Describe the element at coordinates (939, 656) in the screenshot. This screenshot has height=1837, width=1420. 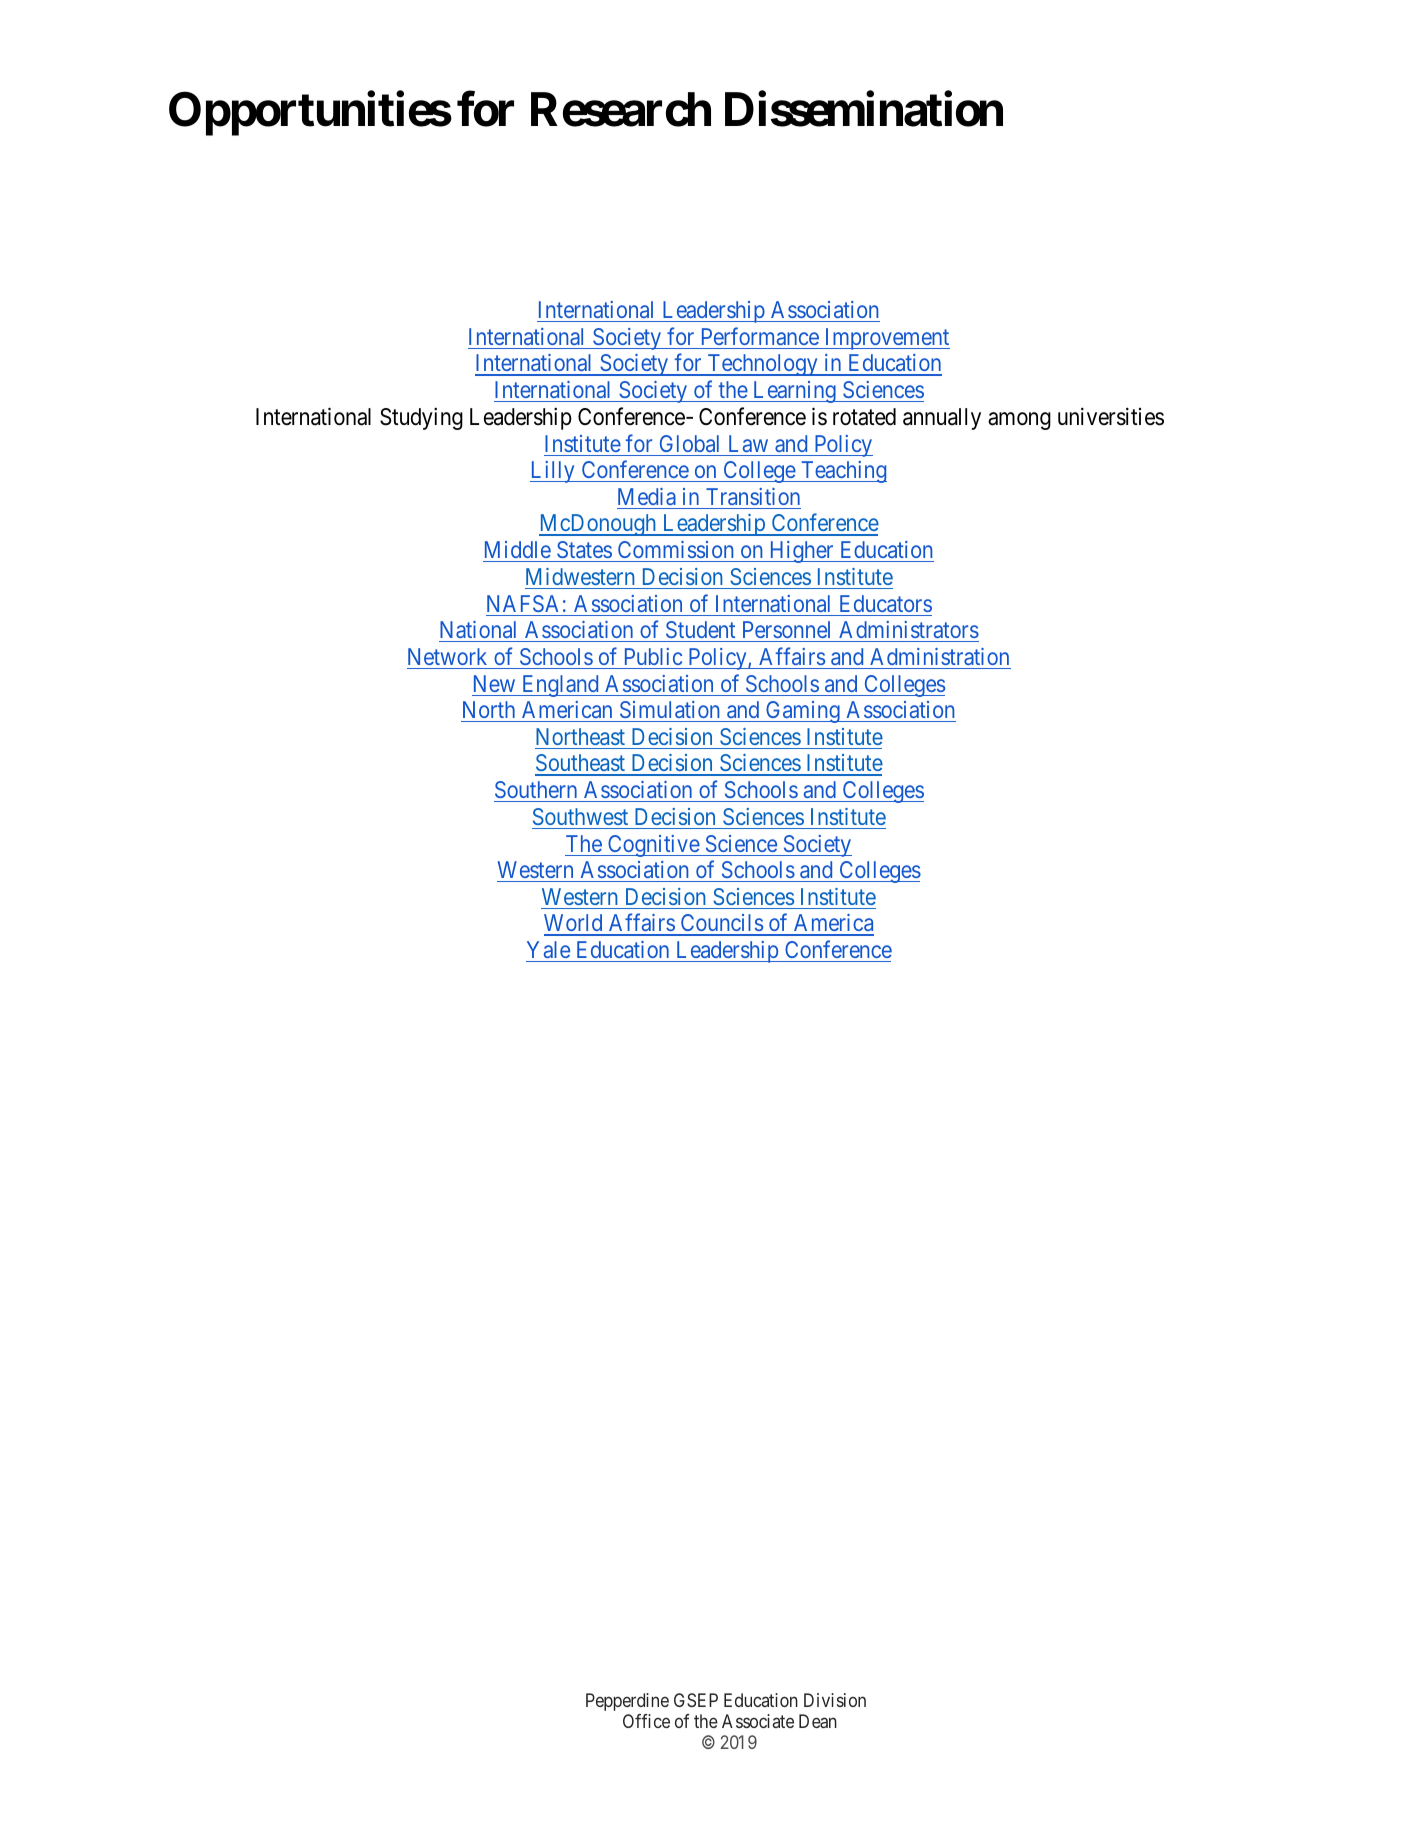
I see `Administration` at that location.
